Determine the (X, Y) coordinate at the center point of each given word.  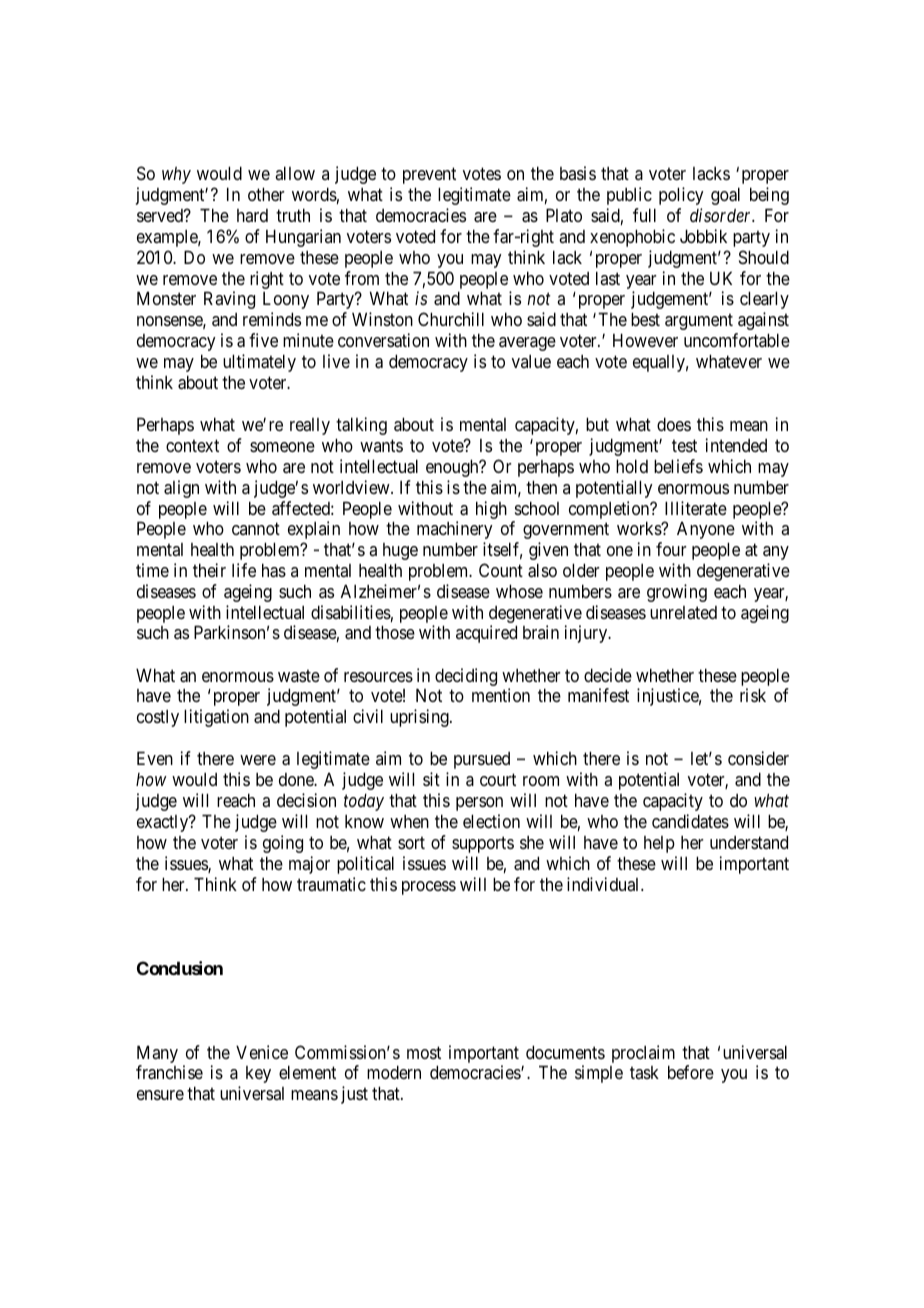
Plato (564, 215)
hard (252, 215)
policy (681, 196)
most (424, 1052)
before (691, 1072)
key (258, 1074)
